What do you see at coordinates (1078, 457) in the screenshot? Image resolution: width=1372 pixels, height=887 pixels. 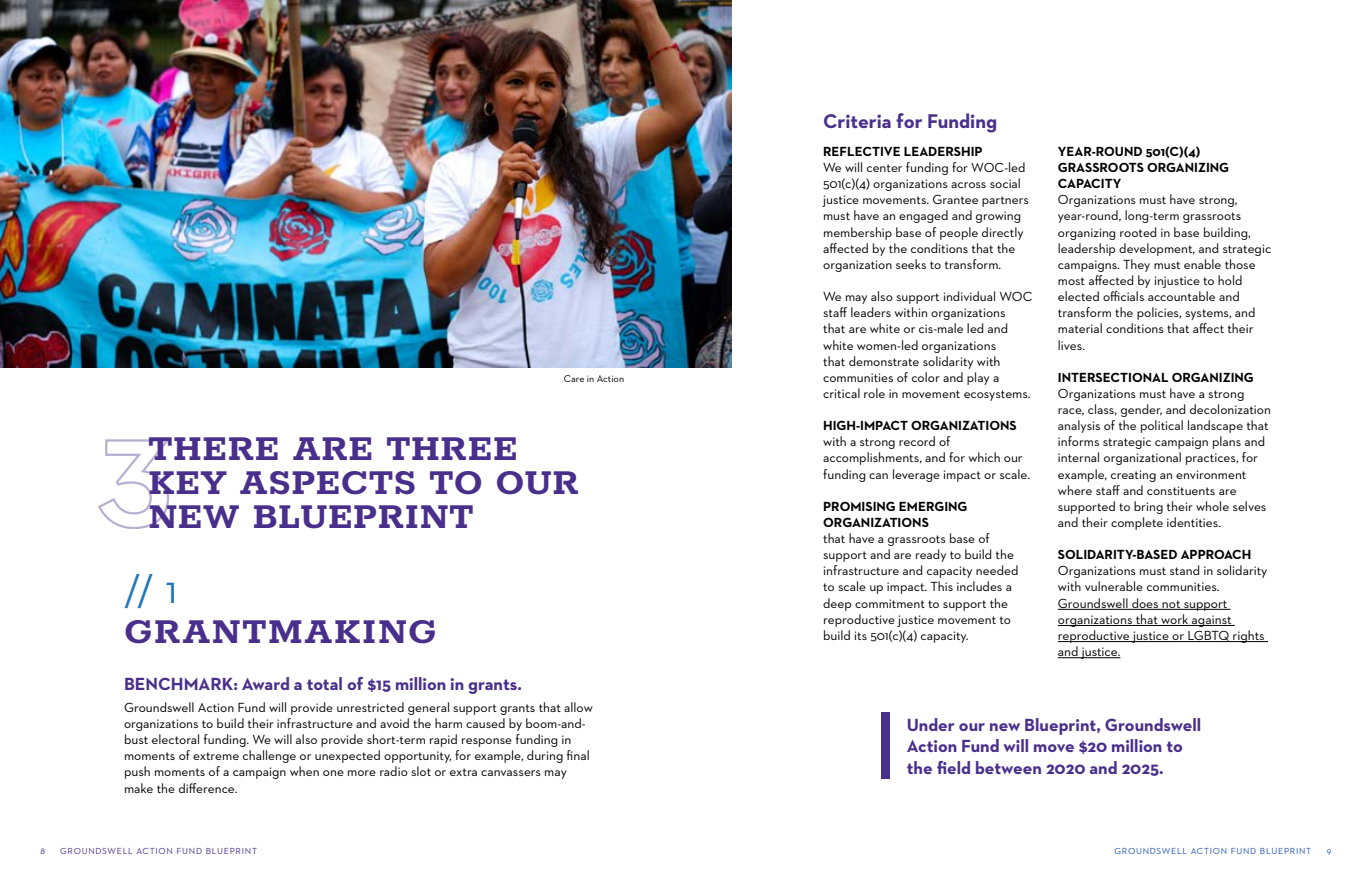 I see `internal` at bounding box center [1078, 457].
